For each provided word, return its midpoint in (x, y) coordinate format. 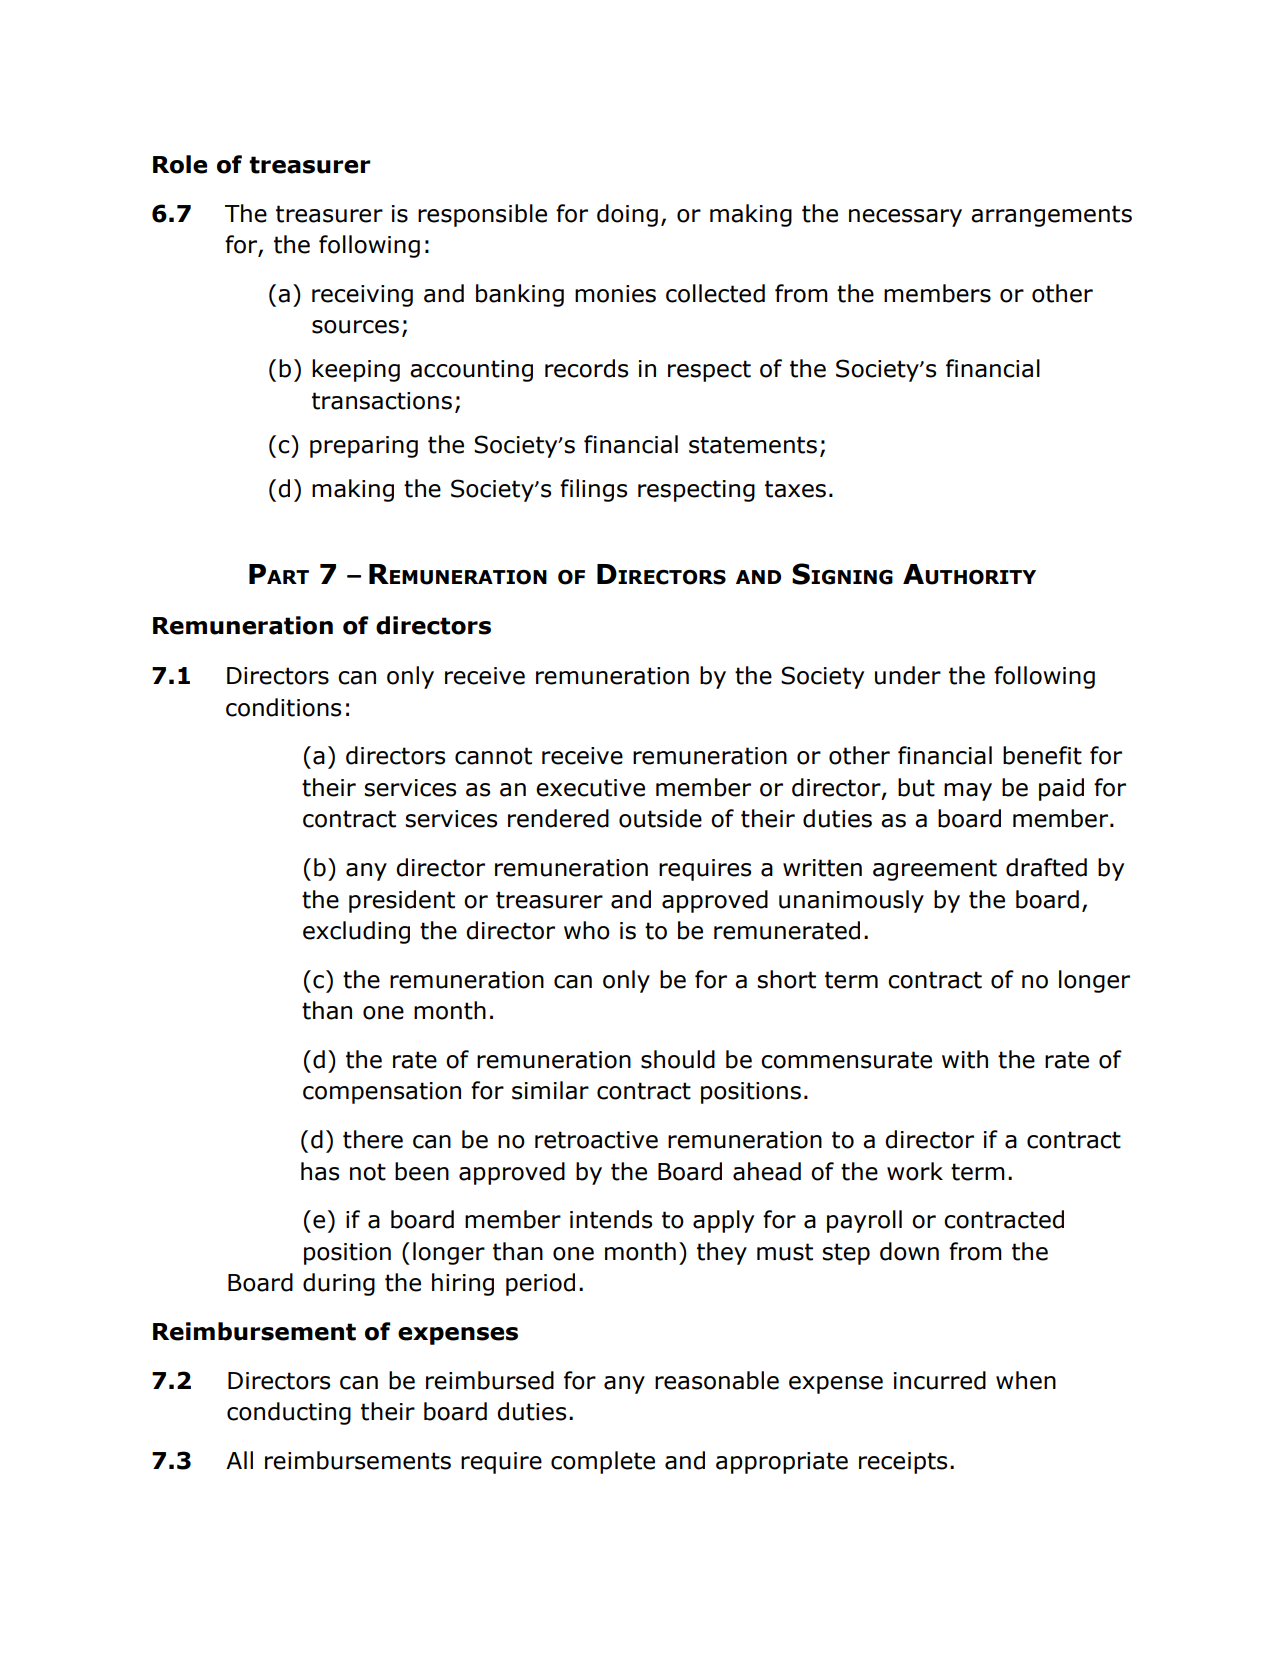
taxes (795, 489)
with (965, 1059)
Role (180, 164)
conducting (289, 1413)
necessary (905, 218)
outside (660, 818)
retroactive (596, 1140)
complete (603, 1462)
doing (627, 215)
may (968, 792)
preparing (364, 447)
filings (593, 490)
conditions (283, 707)
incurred (940, 1380)
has (320, 1171)
